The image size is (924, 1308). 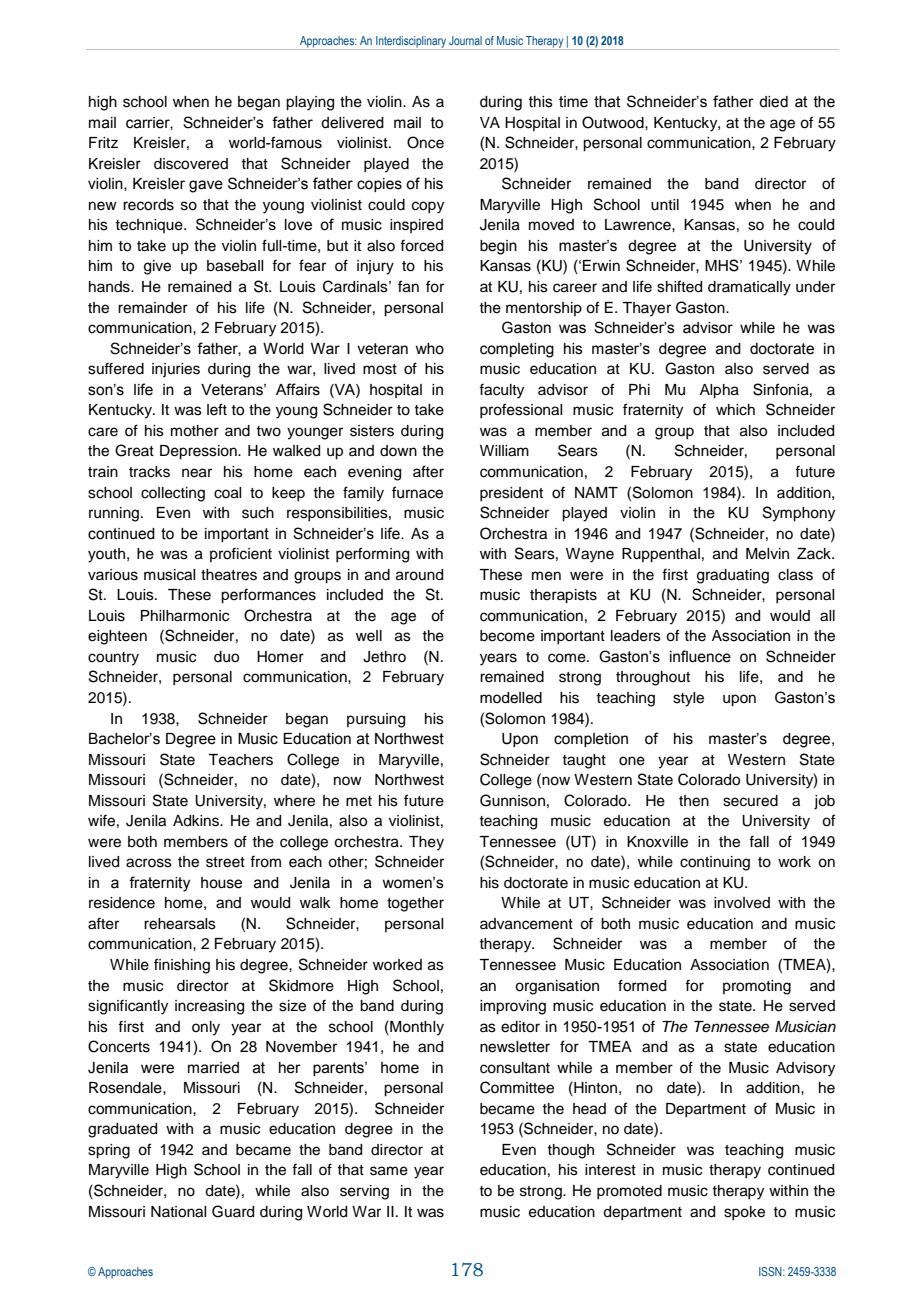 I want to click on discovered, so click(x=191, y=164).
